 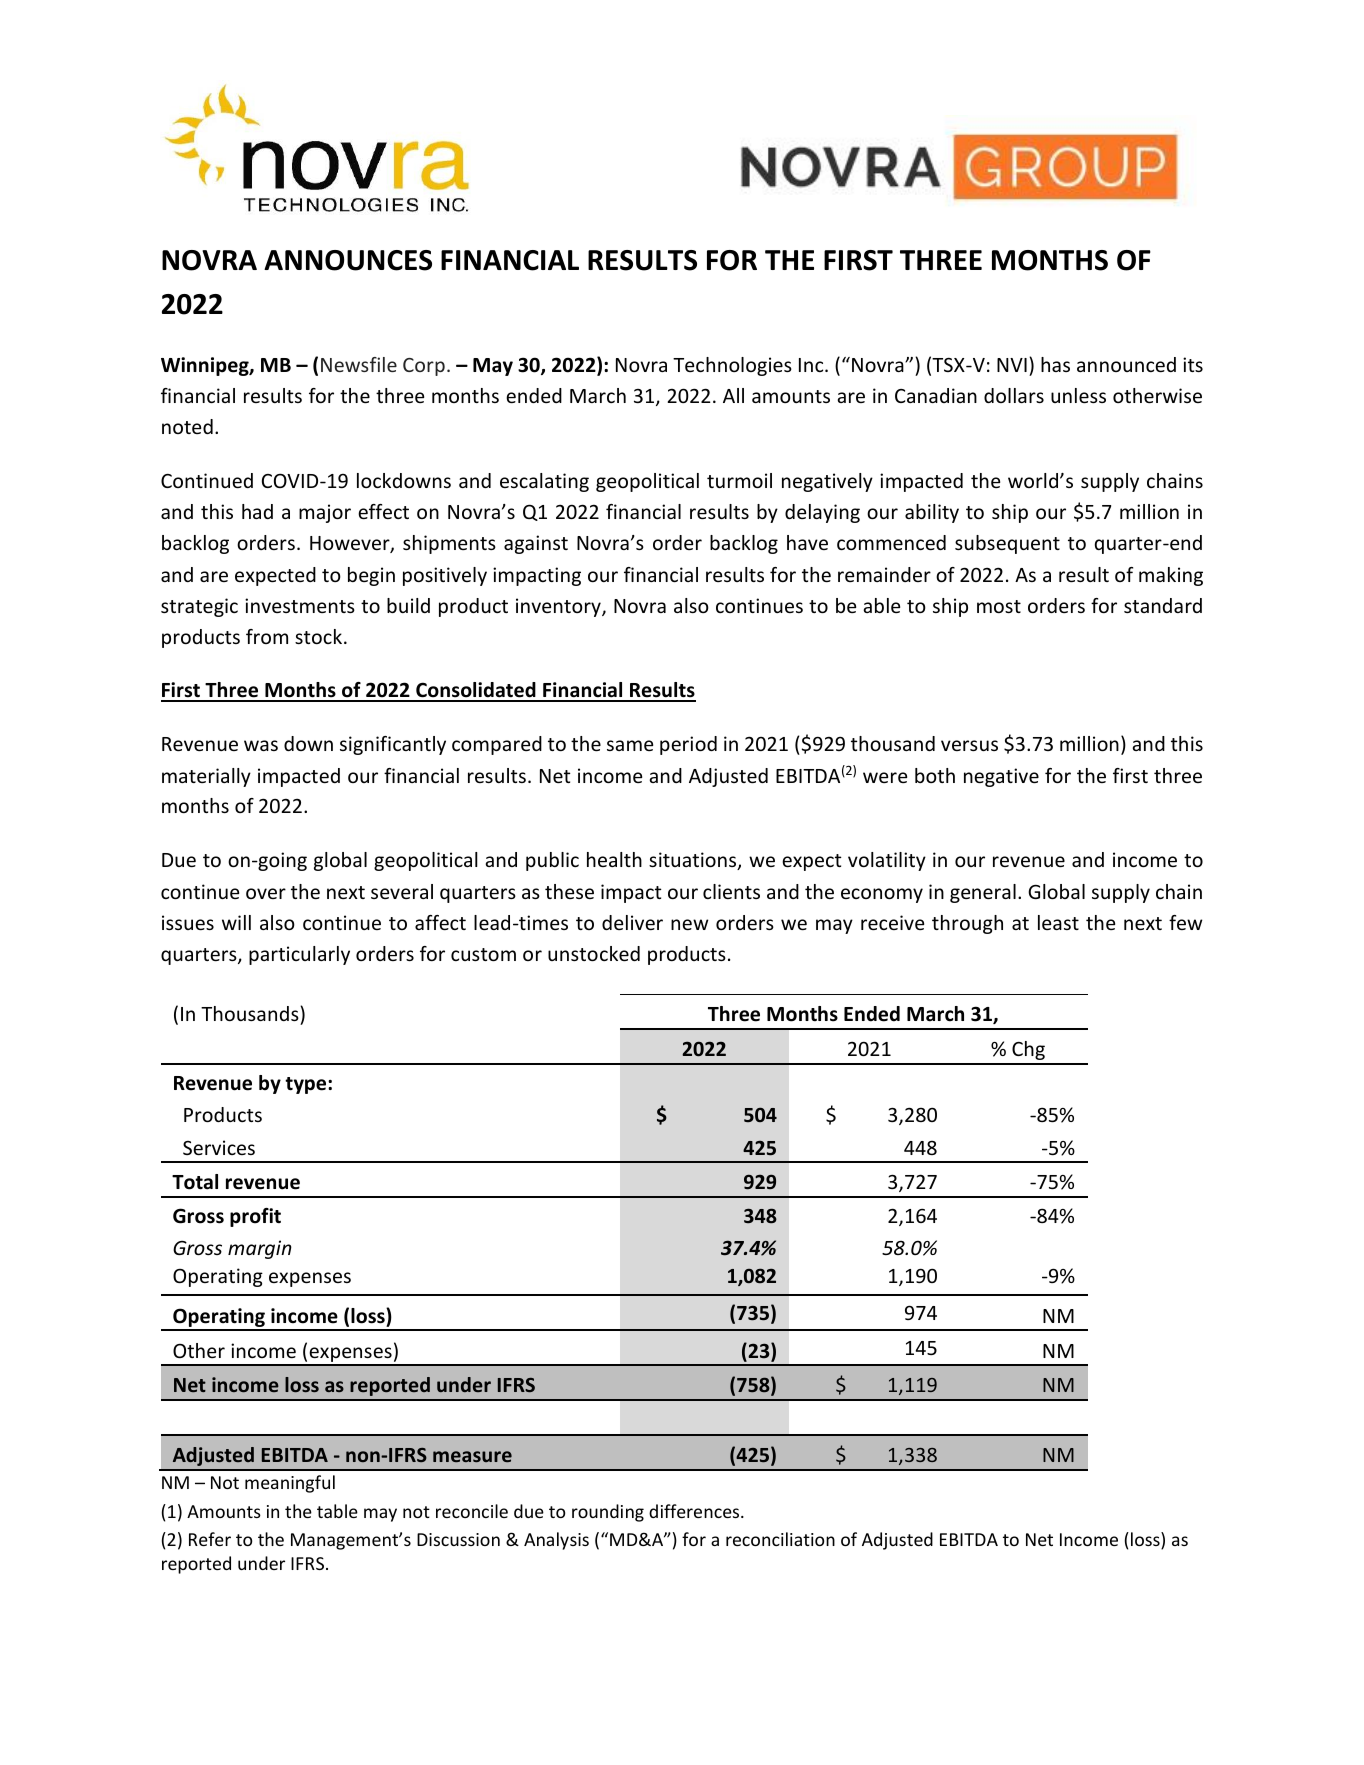 I want to click on has, so click(x=1055, y=364).
